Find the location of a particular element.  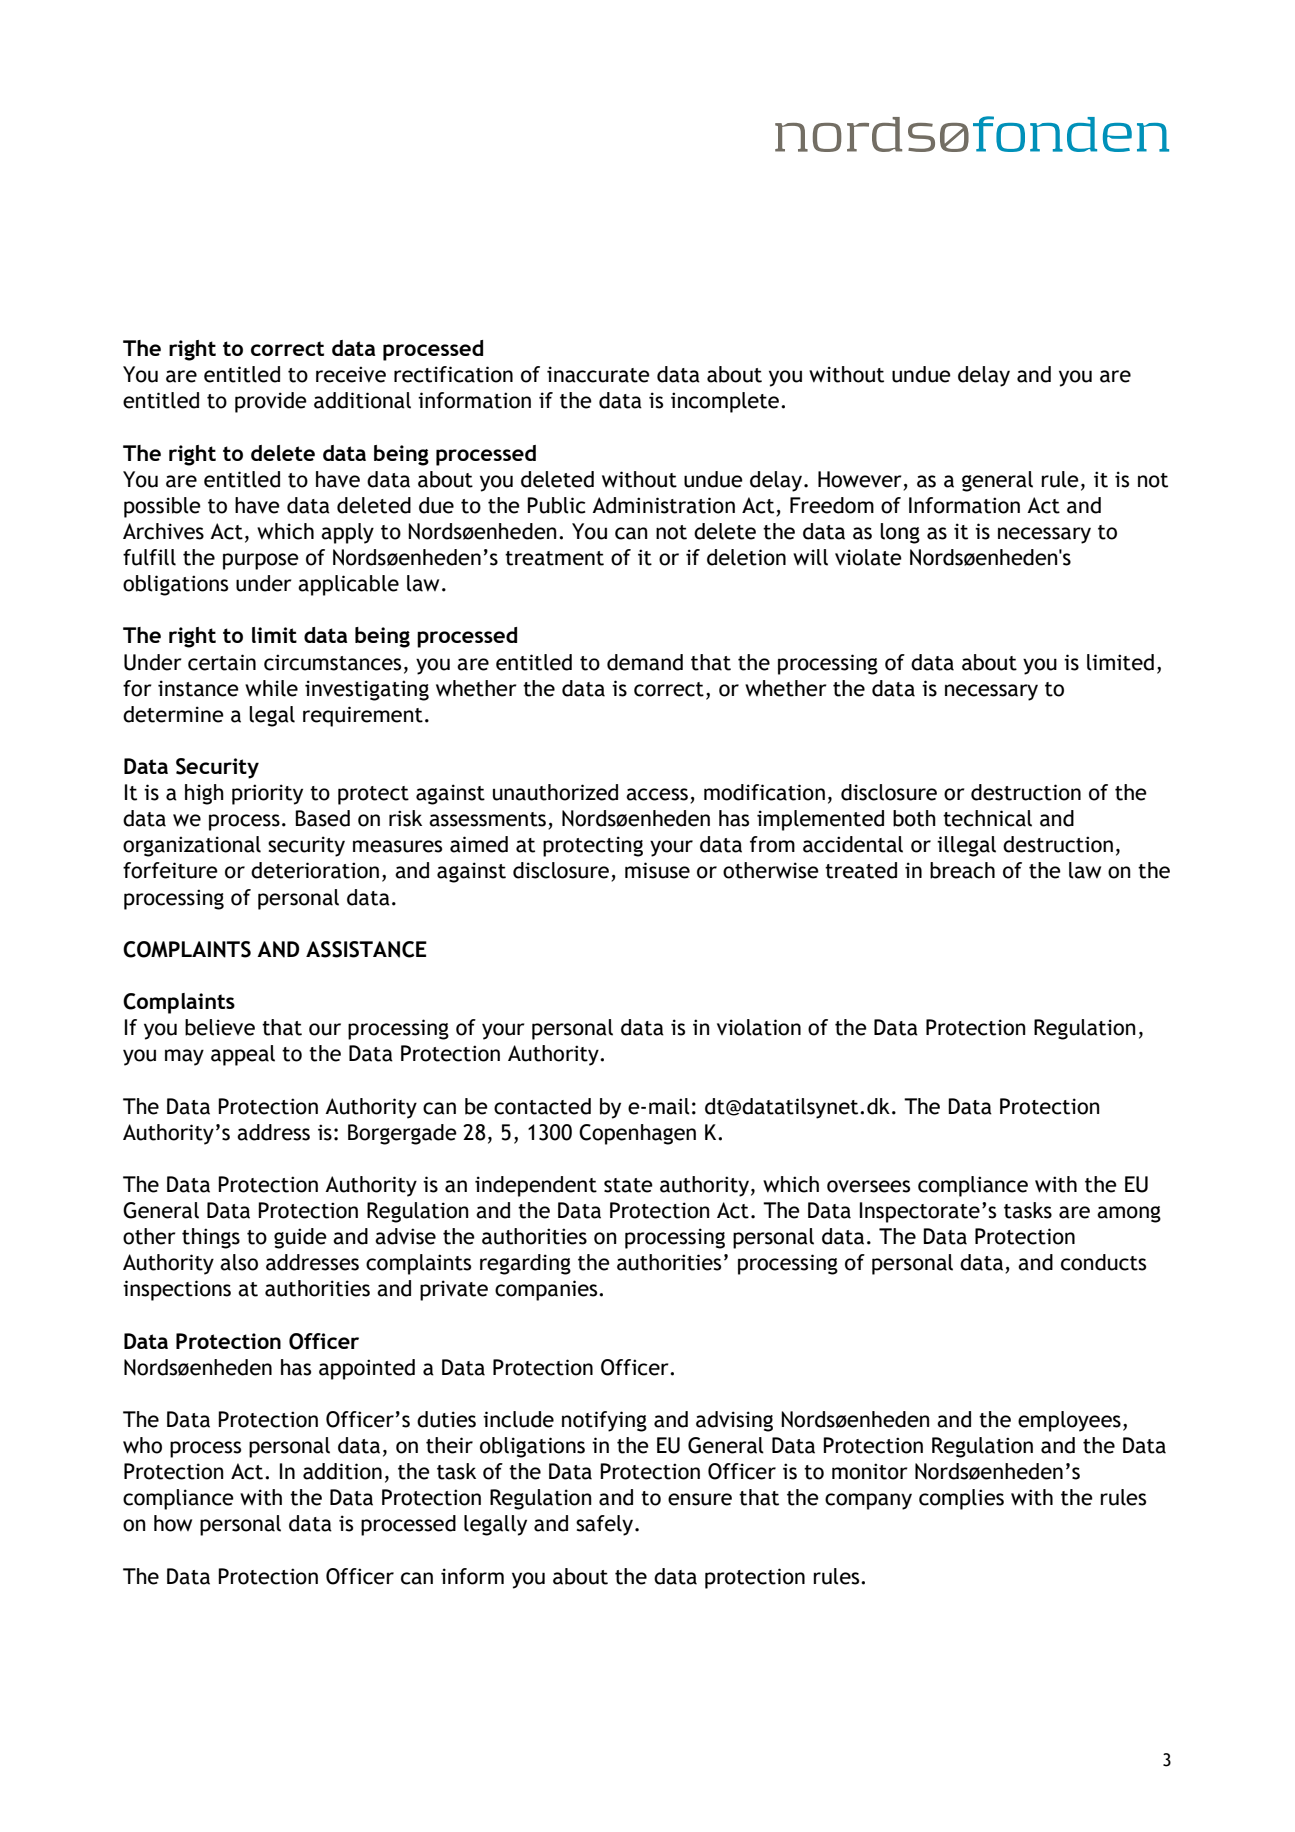

However is located at coordinates (860, 479).
